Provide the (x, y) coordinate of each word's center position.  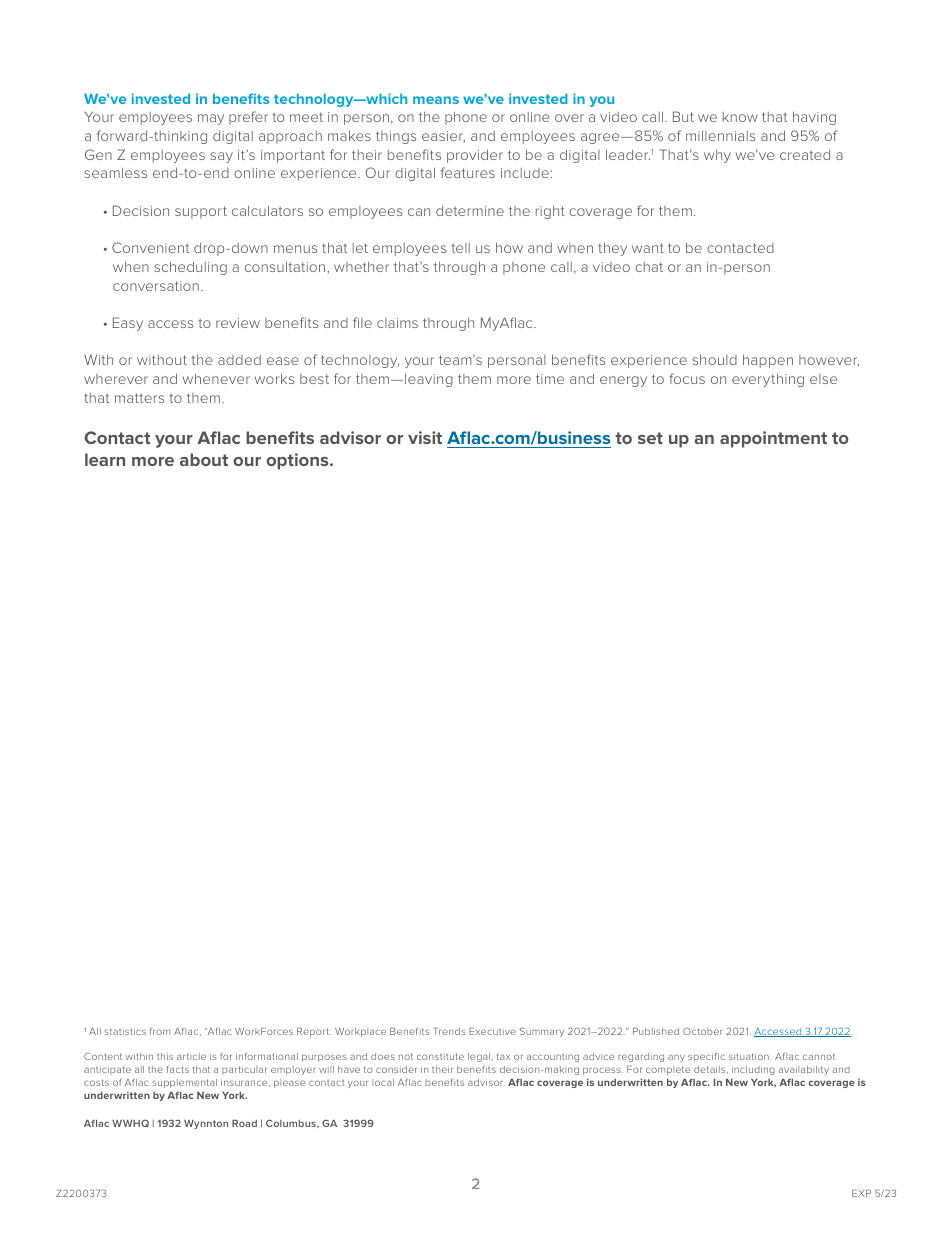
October (702, 1031)
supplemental (184, 1083)
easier (443, 137)
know (740, 117)
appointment (773, 439)
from (160, 1031)
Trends (450, 1031)
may (211, 119)
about (204, 459)
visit (425, 437)
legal (479, 1057)
